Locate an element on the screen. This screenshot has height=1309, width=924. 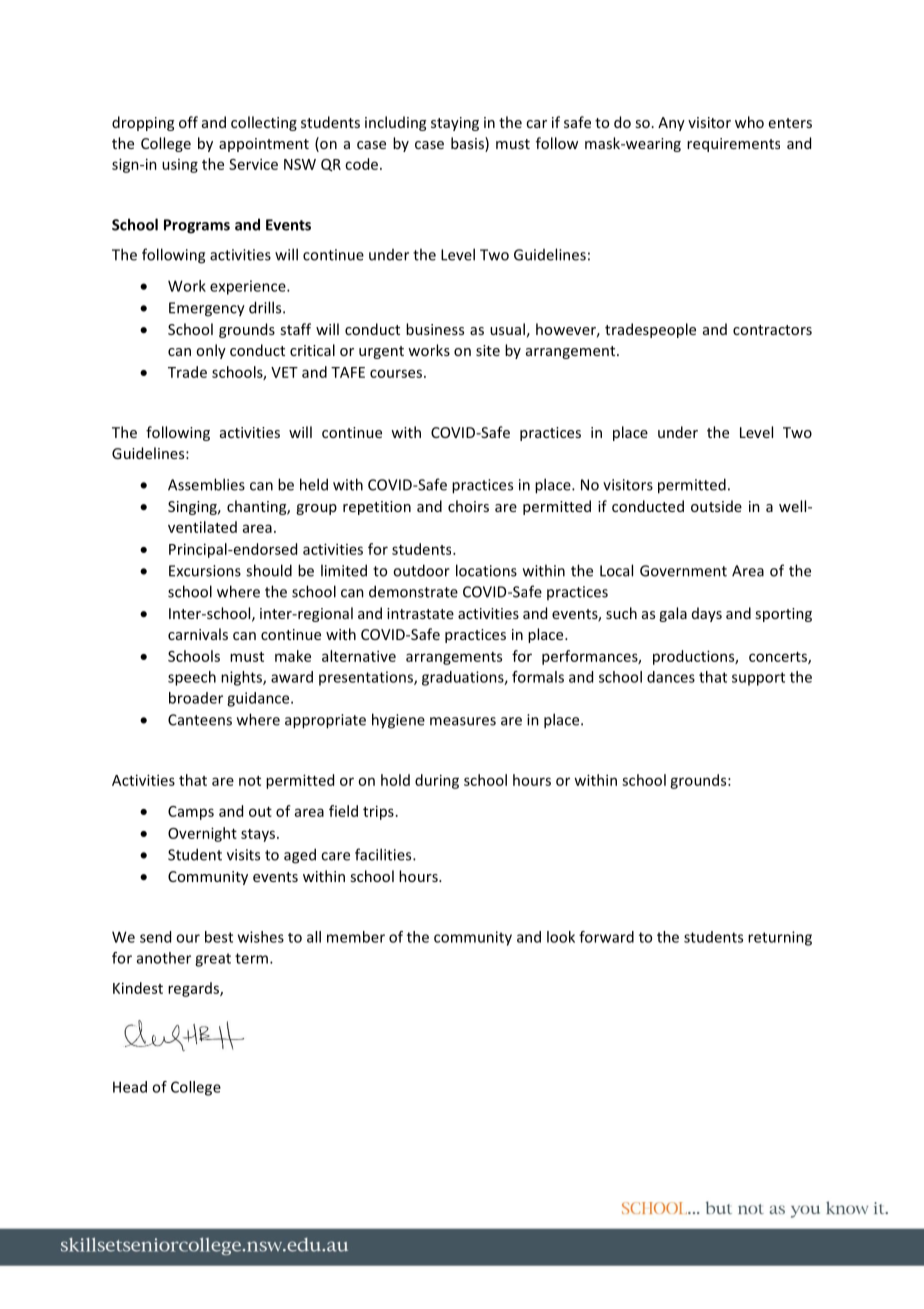
returning is located at coordinates (780, 938).
